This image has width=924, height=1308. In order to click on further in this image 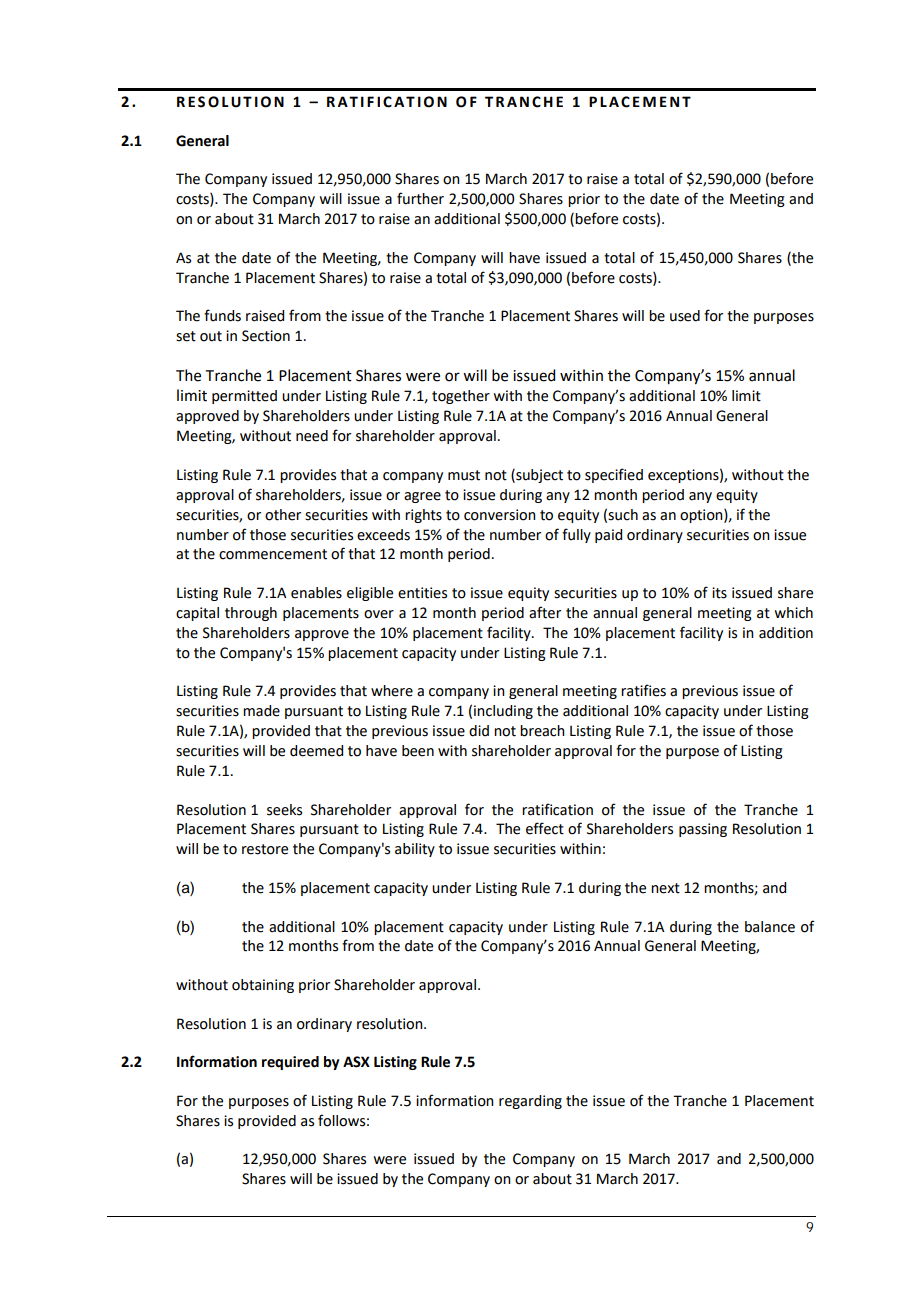, I will do `click(420, 198)`.
